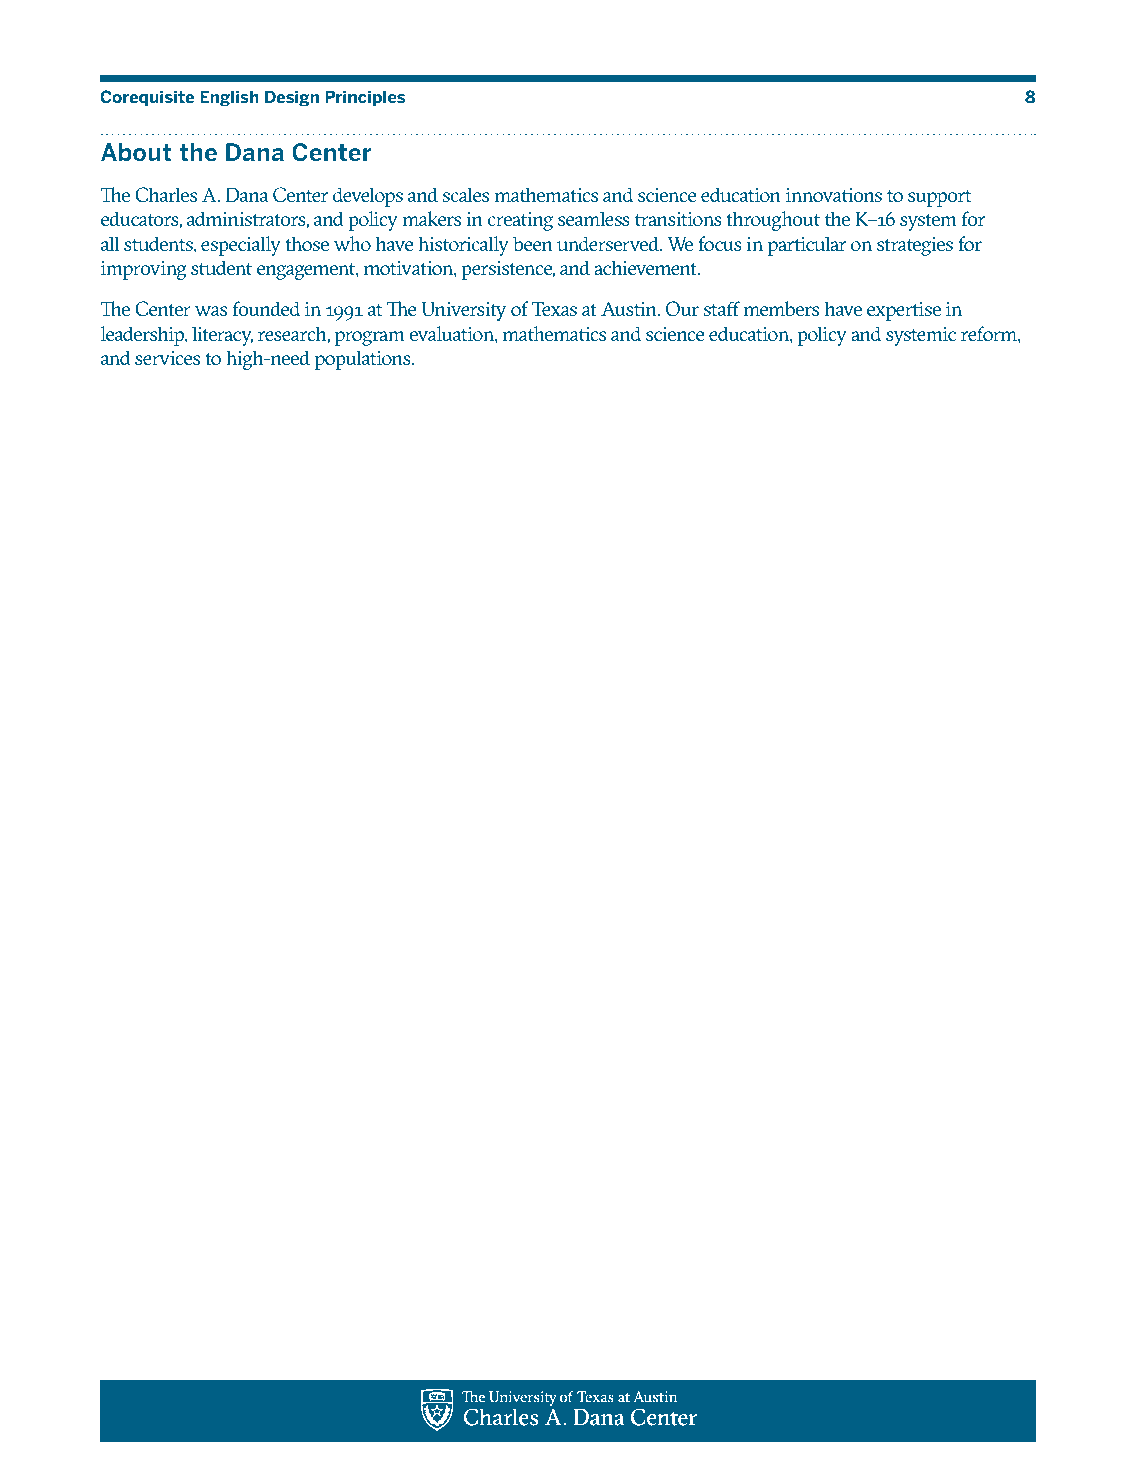  Describe the element at coordinates (834, 195) in the screenshot. I see `innovations` at that location.
